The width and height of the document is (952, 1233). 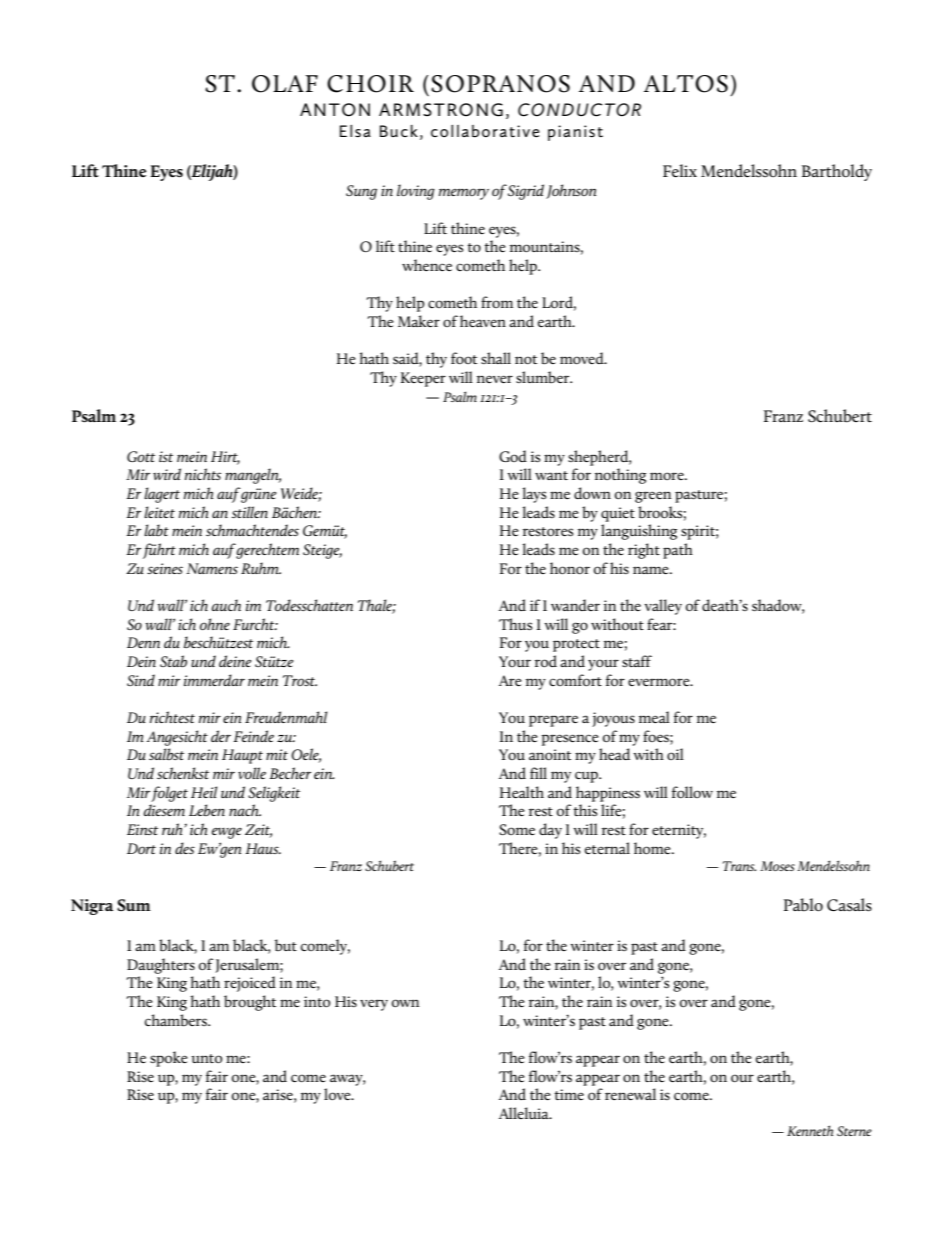 What do you see at coordinates (141, 456) in the document?
I see `Gott` at bounding box center [141, 456].
